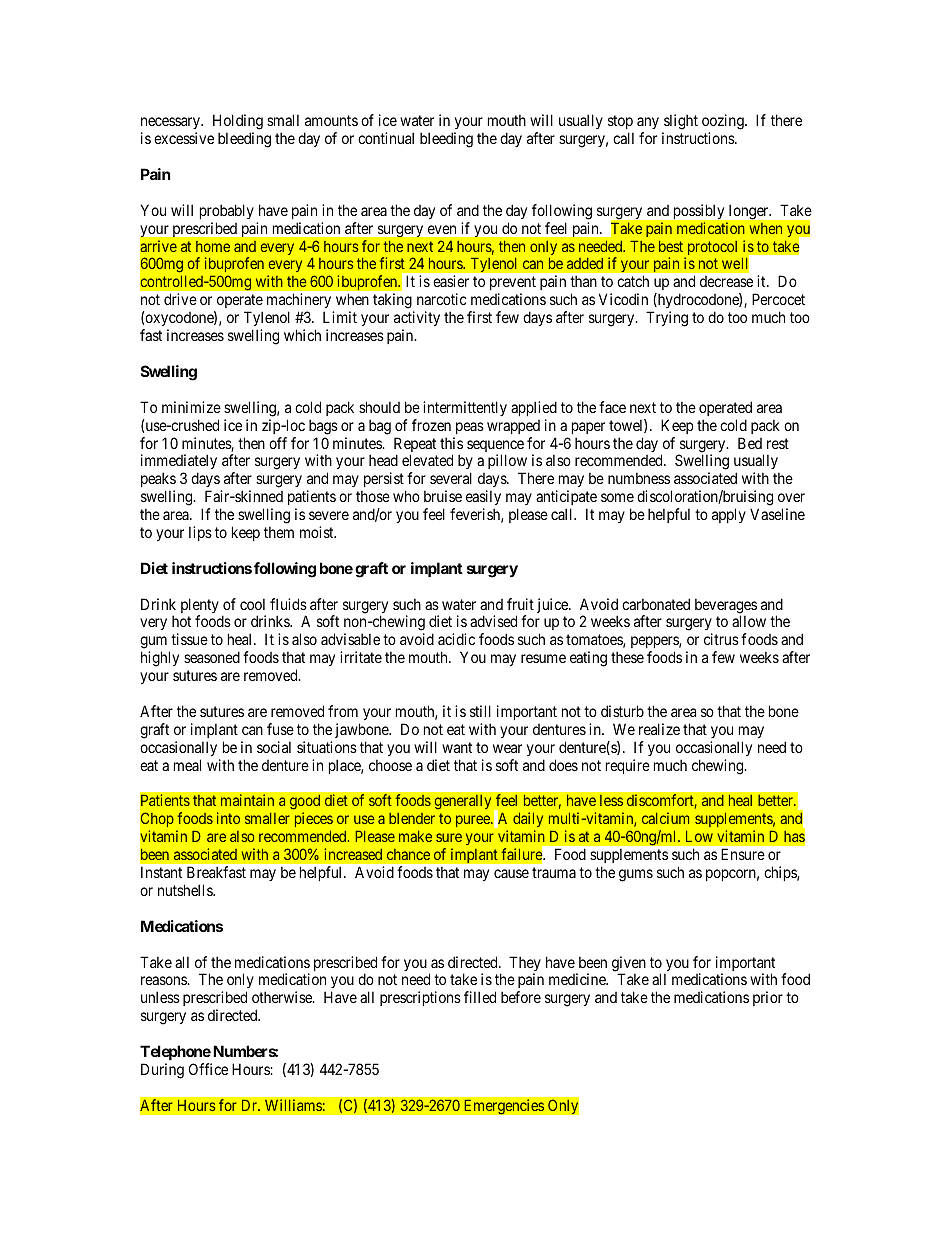 This document has height=1233, width=952. Describe the element at coordinates (726, 607) in the document. I see `beverages` at that location.
